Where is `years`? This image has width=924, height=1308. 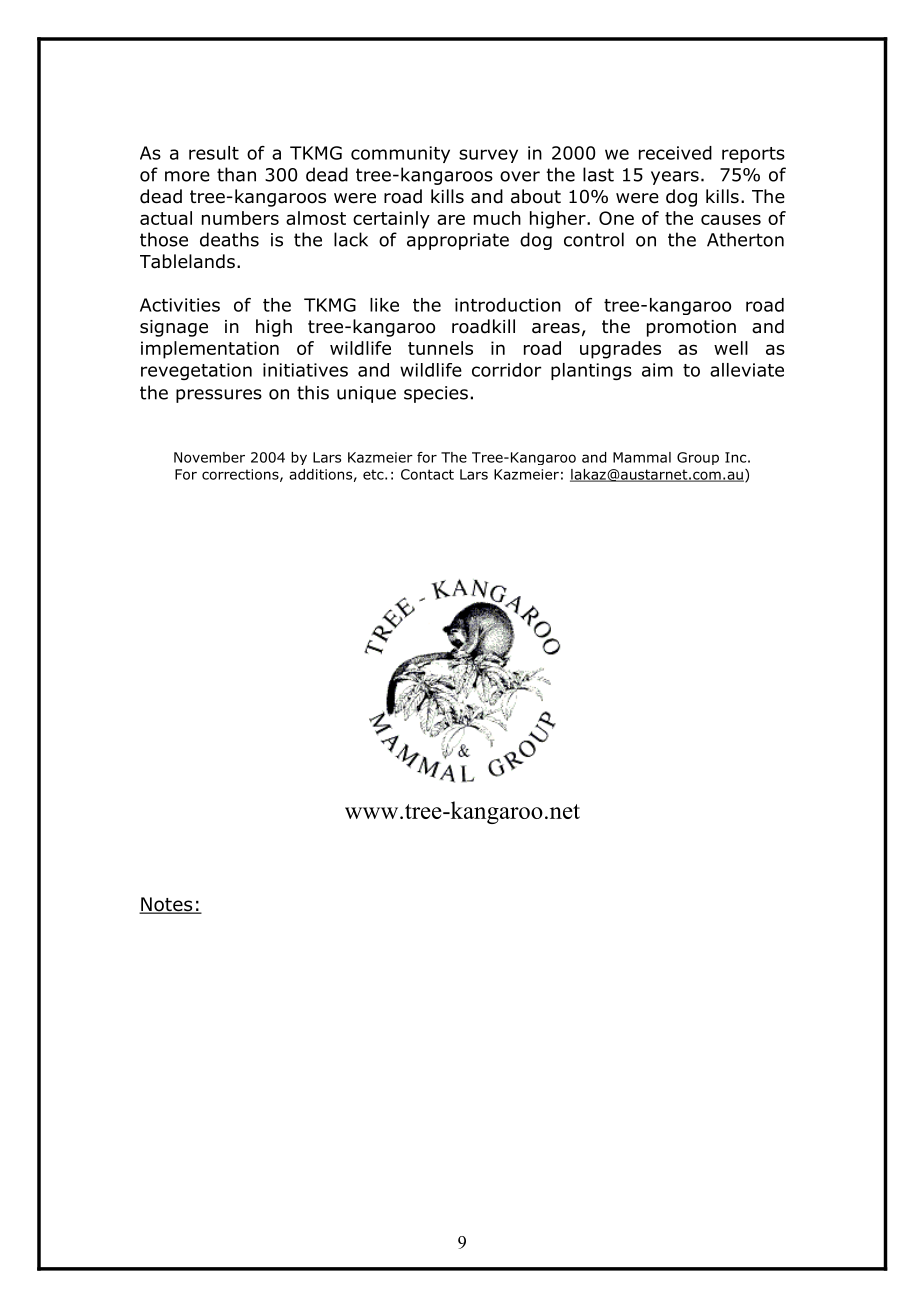 years is located at coordinates (675, 178).
